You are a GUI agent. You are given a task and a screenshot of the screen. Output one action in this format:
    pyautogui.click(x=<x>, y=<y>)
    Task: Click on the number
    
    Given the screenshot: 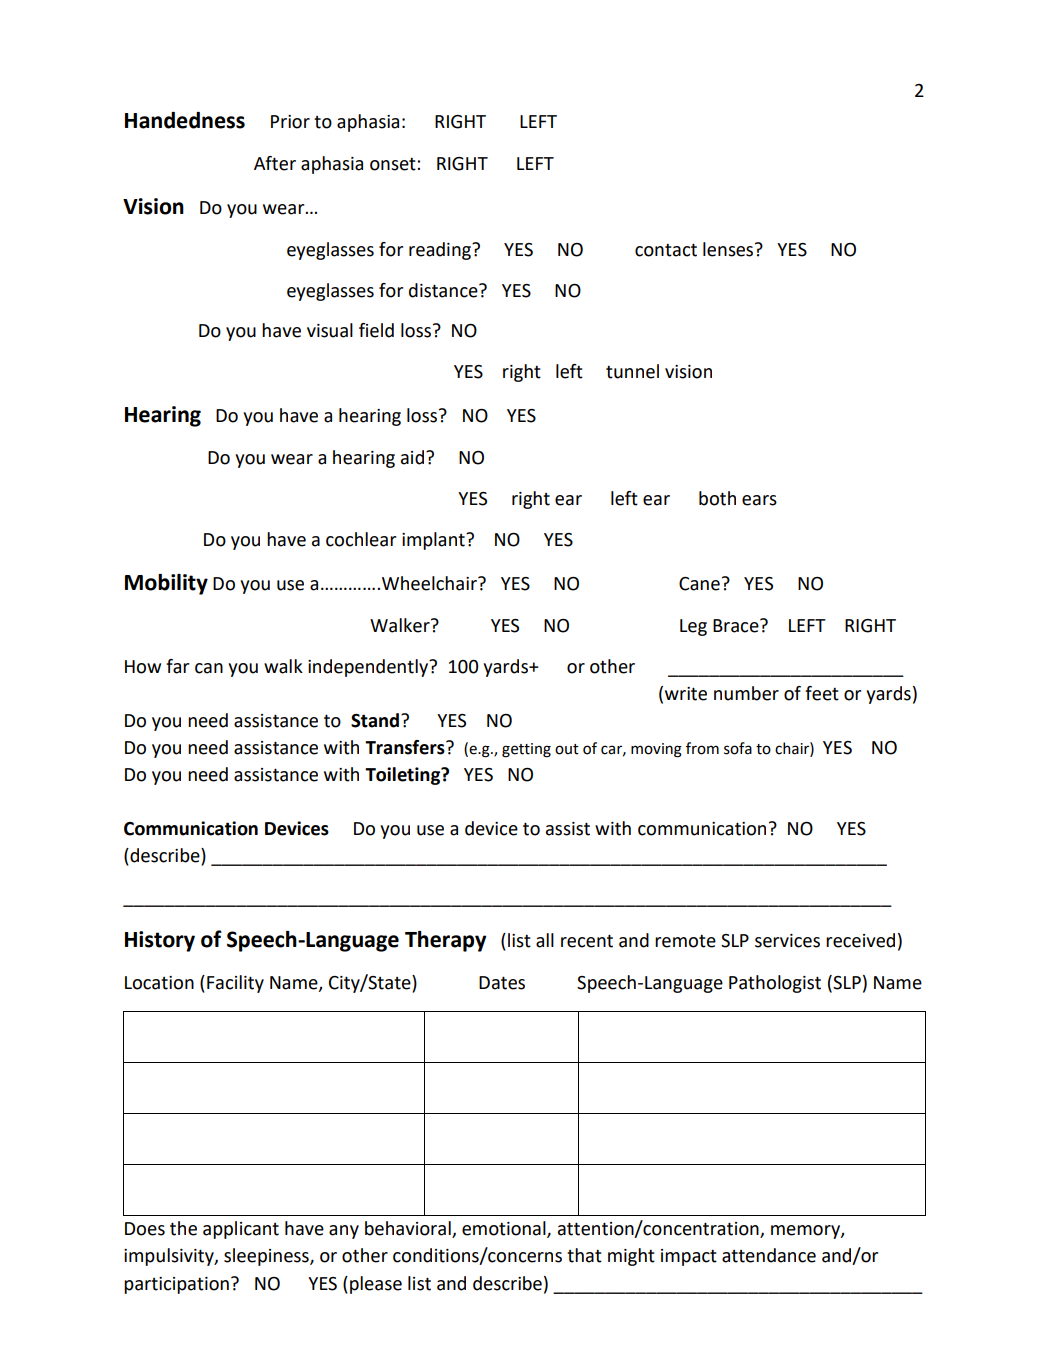 What is the action you would take?
    pyautogui.click(x=746, y=693)
